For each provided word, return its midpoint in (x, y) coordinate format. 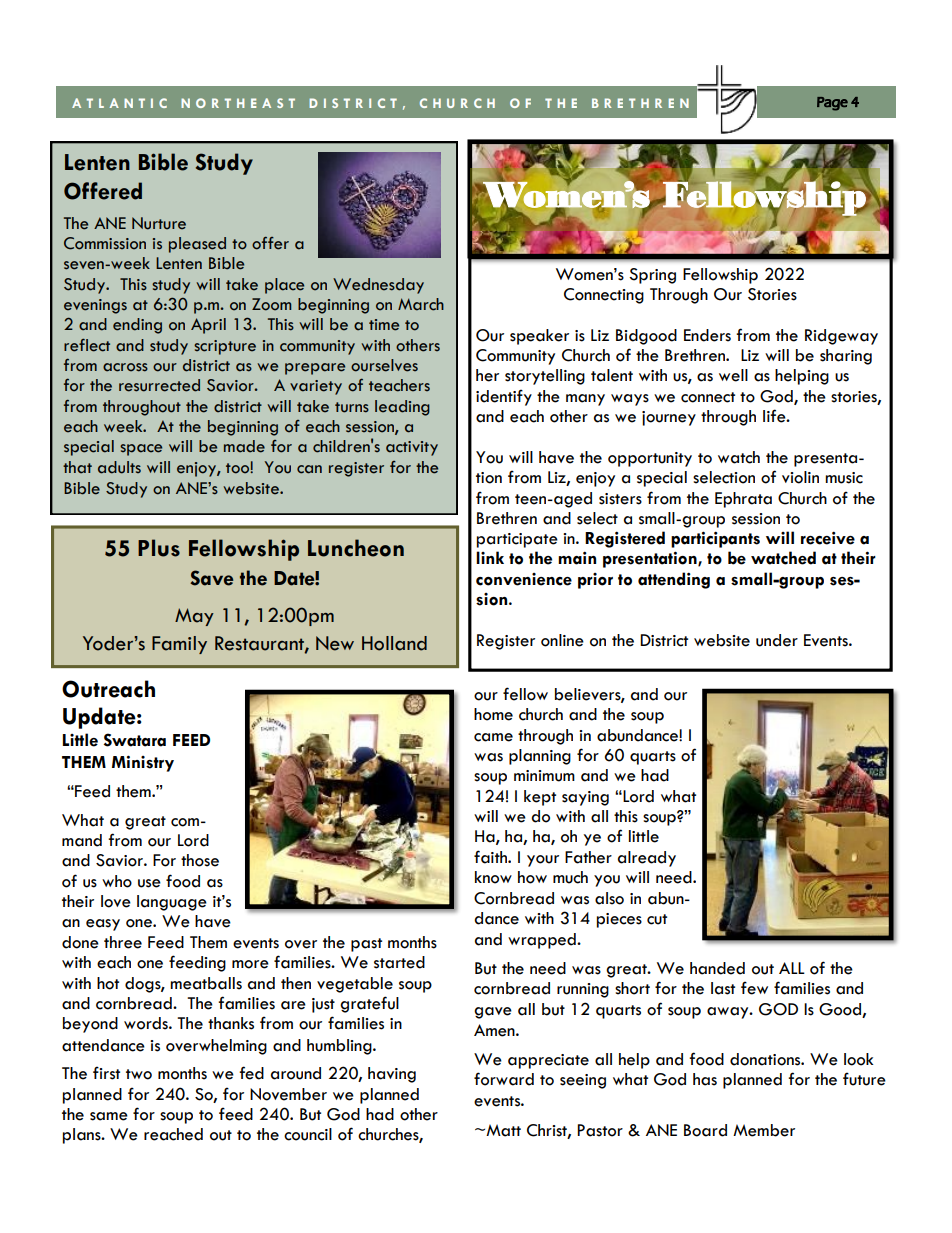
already (647, 859)
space (141, 450)
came (493, 737)
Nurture (159, 223)
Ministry (143, 763)
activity (412, 448)
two (139, 1074)
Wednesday (378, 286)
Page (832, 104)
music (844, 478)
